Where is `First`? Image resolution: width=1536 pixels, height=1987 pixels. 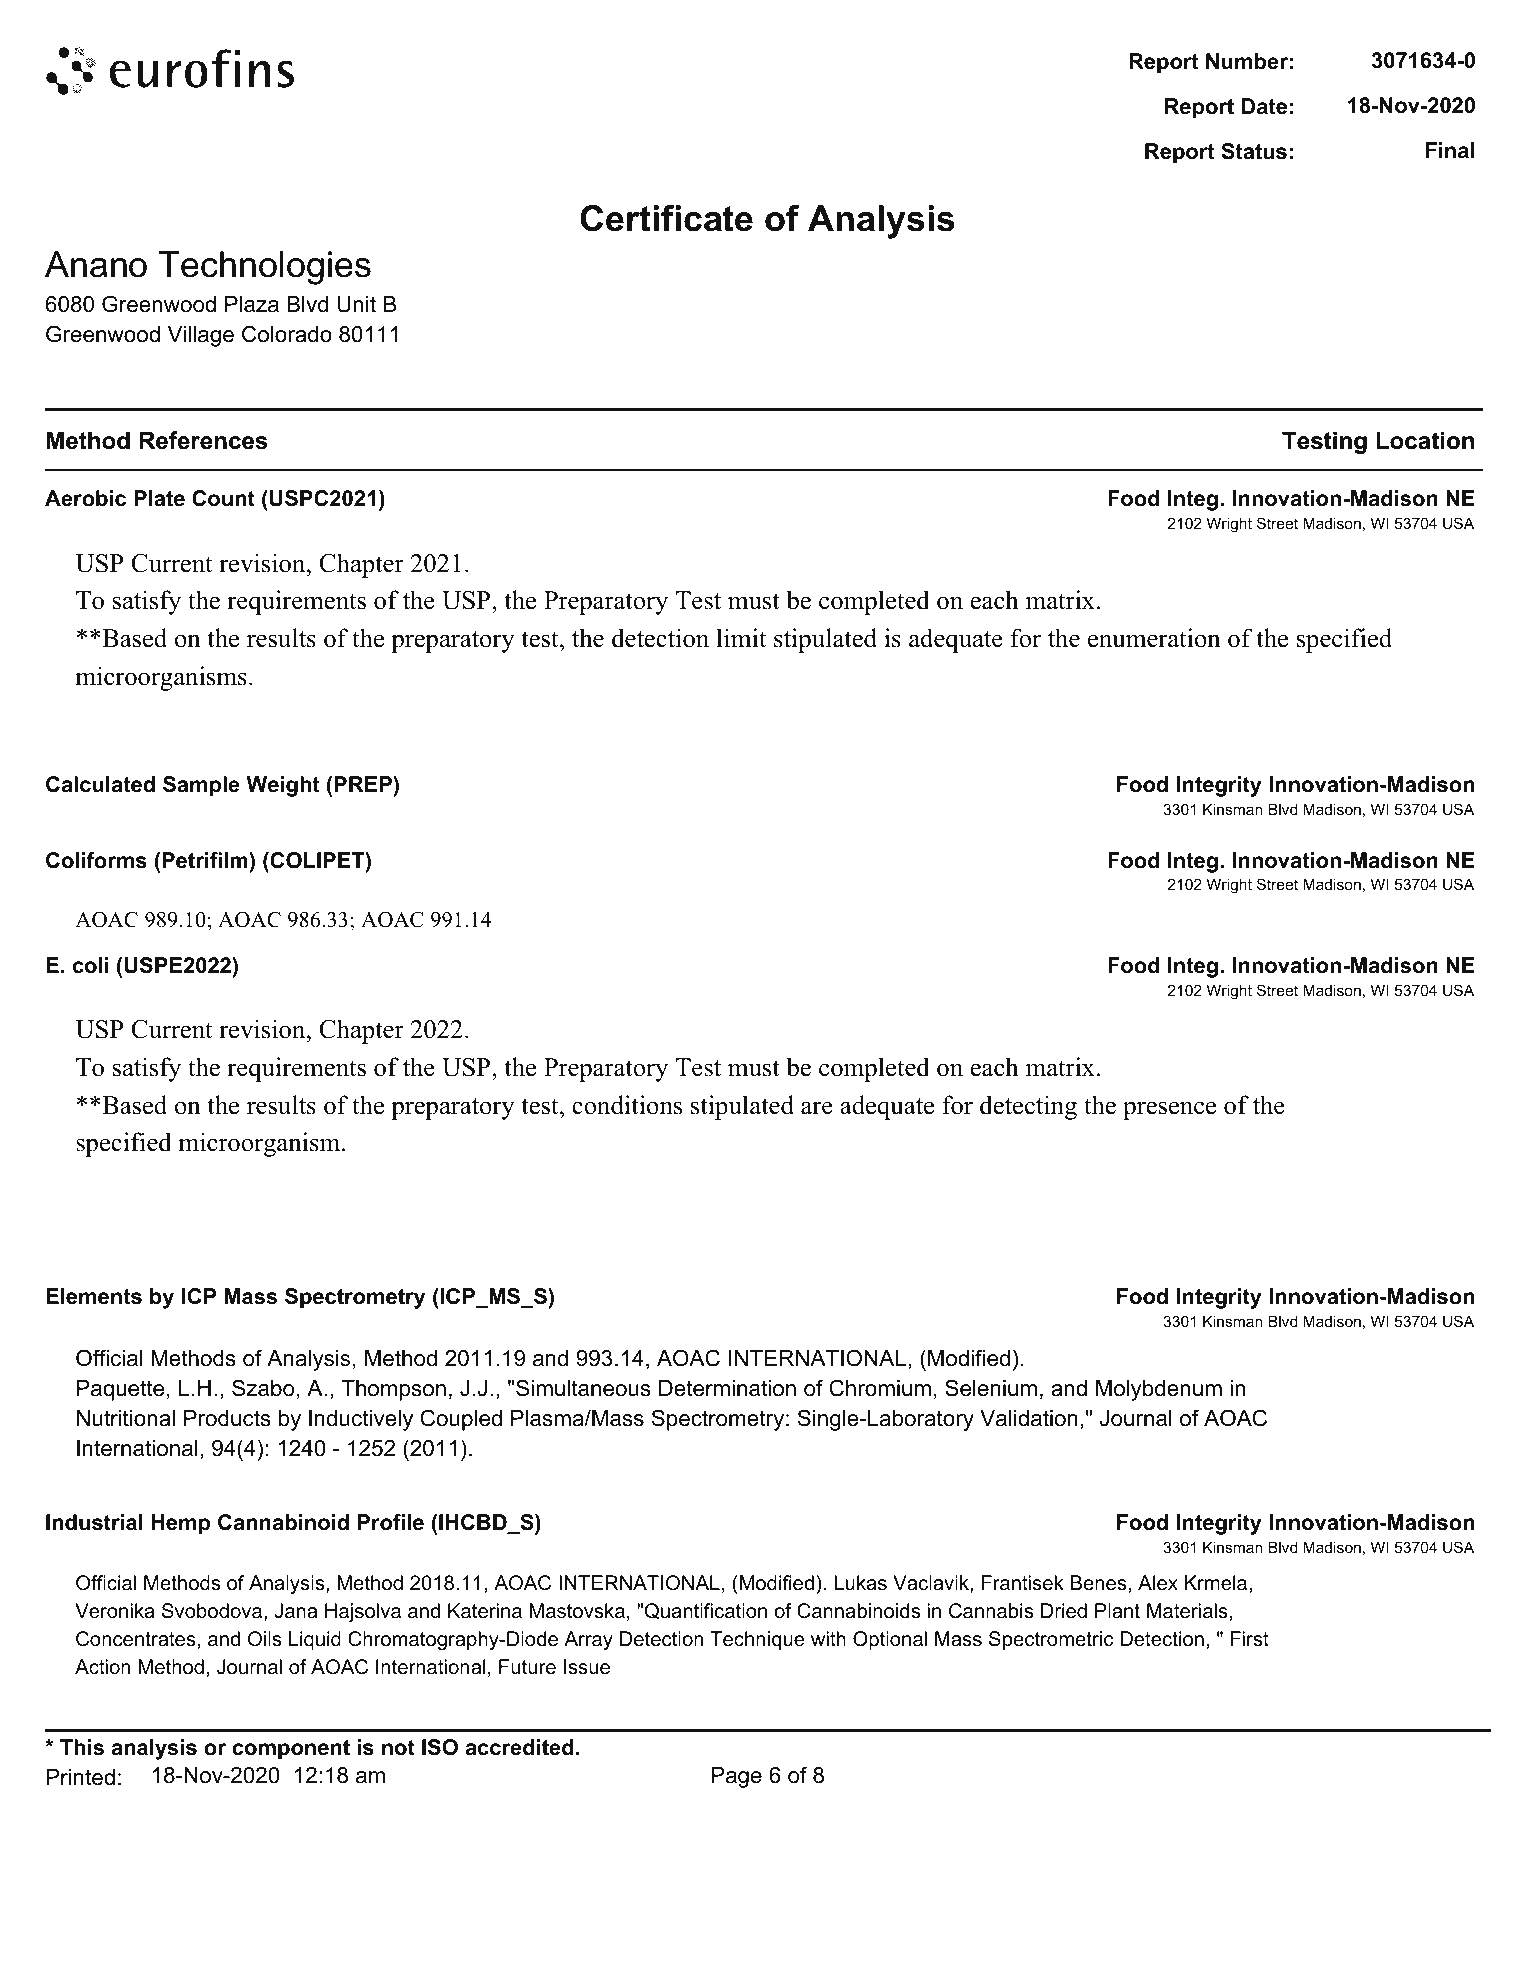
First is located at coordinates (1250, 1638).
